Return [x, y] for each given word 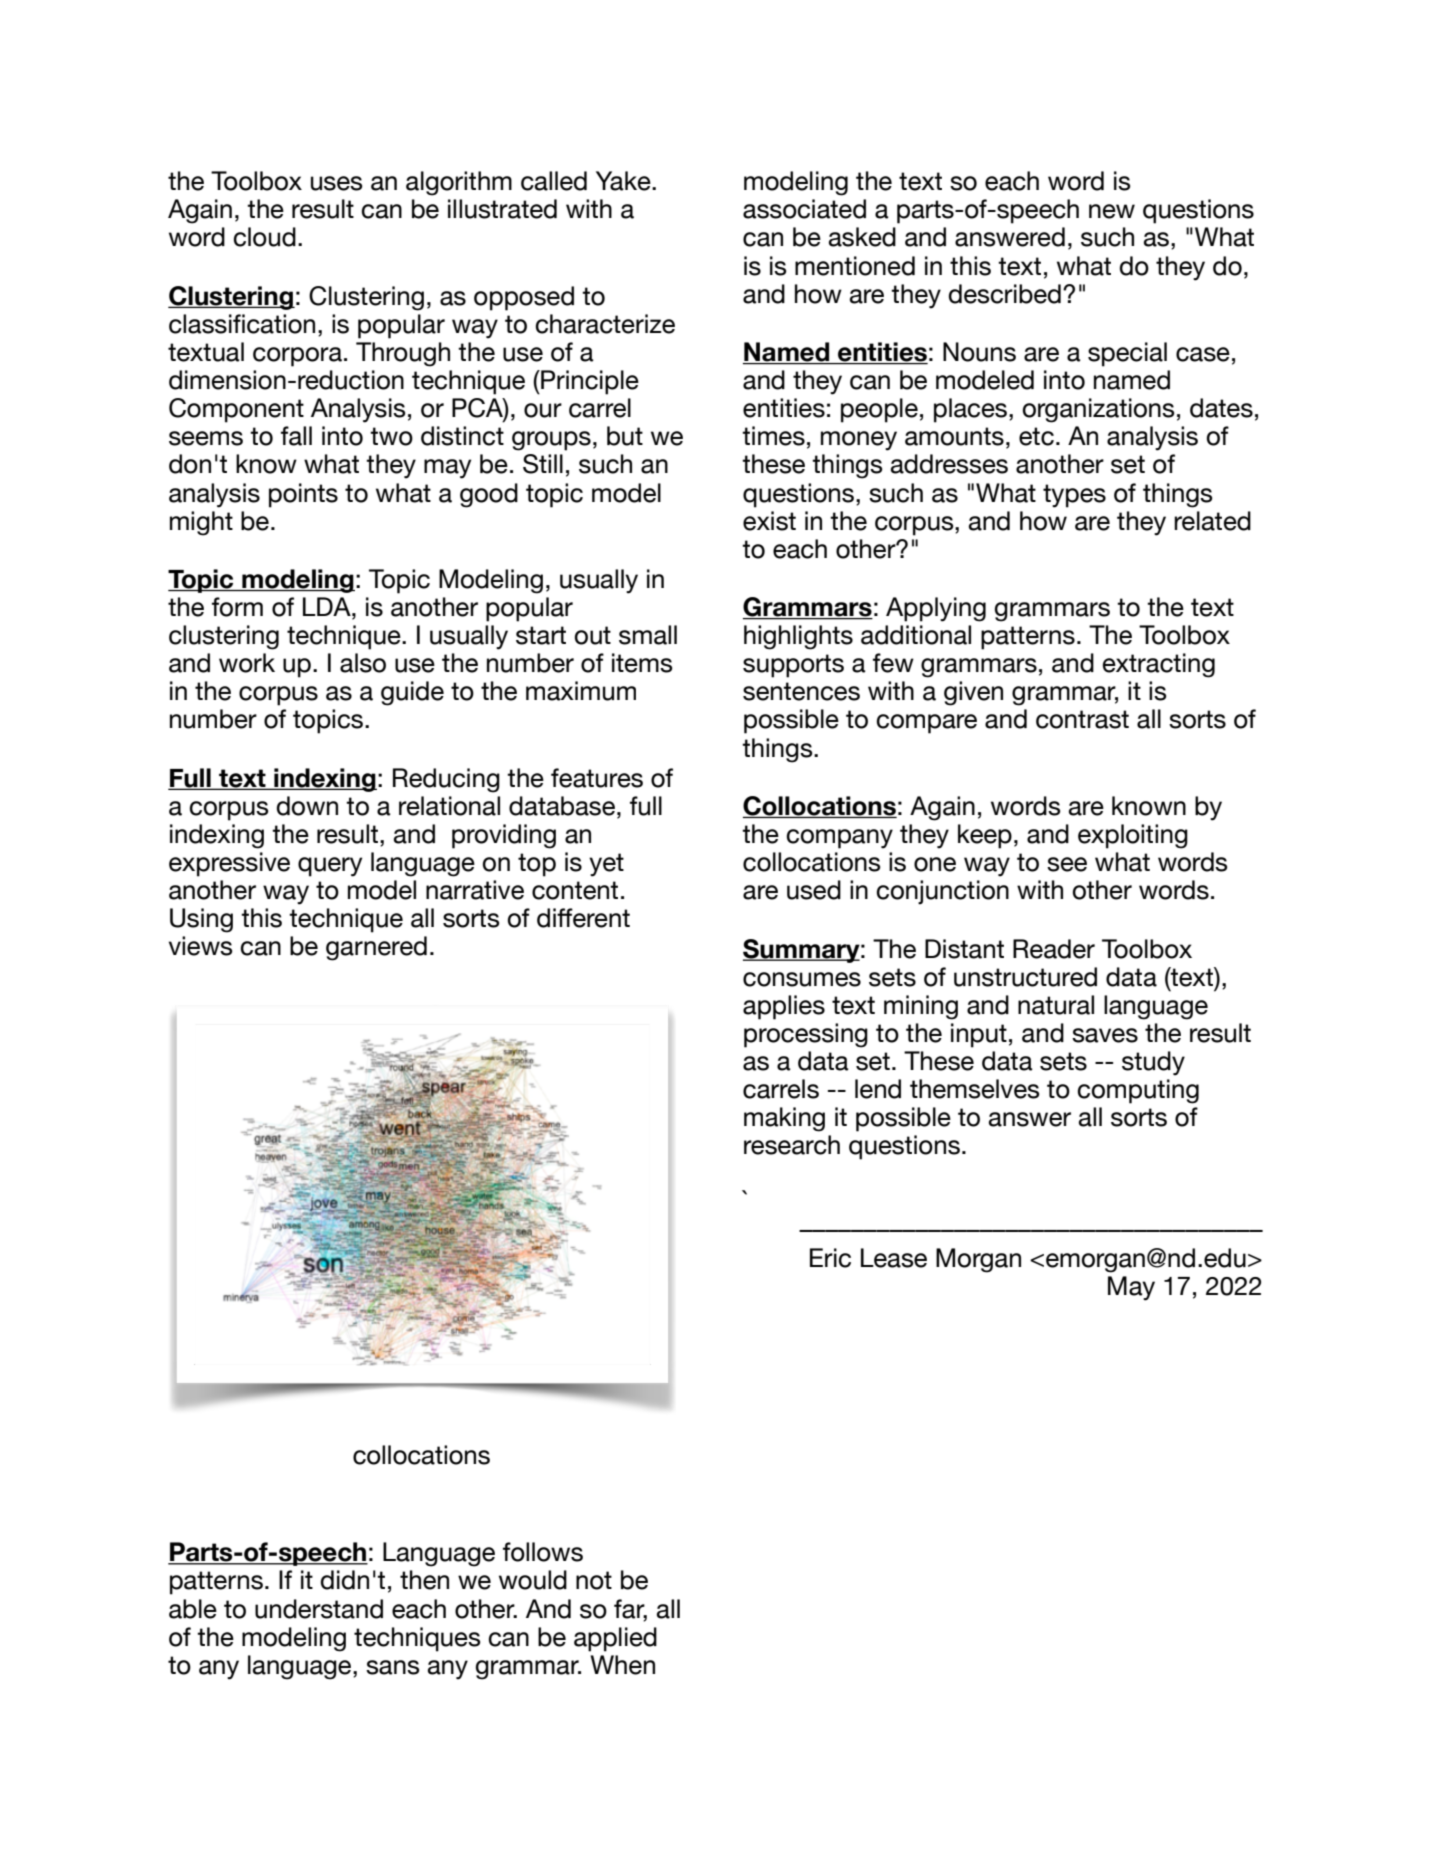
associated [804, 209]
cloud [264, 237]
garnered [376, 948]
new [1112, 211]
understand [319, 1609]
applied [615, 1639]
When [622, 1665]
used [814, 890]
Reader [1054, 949]
